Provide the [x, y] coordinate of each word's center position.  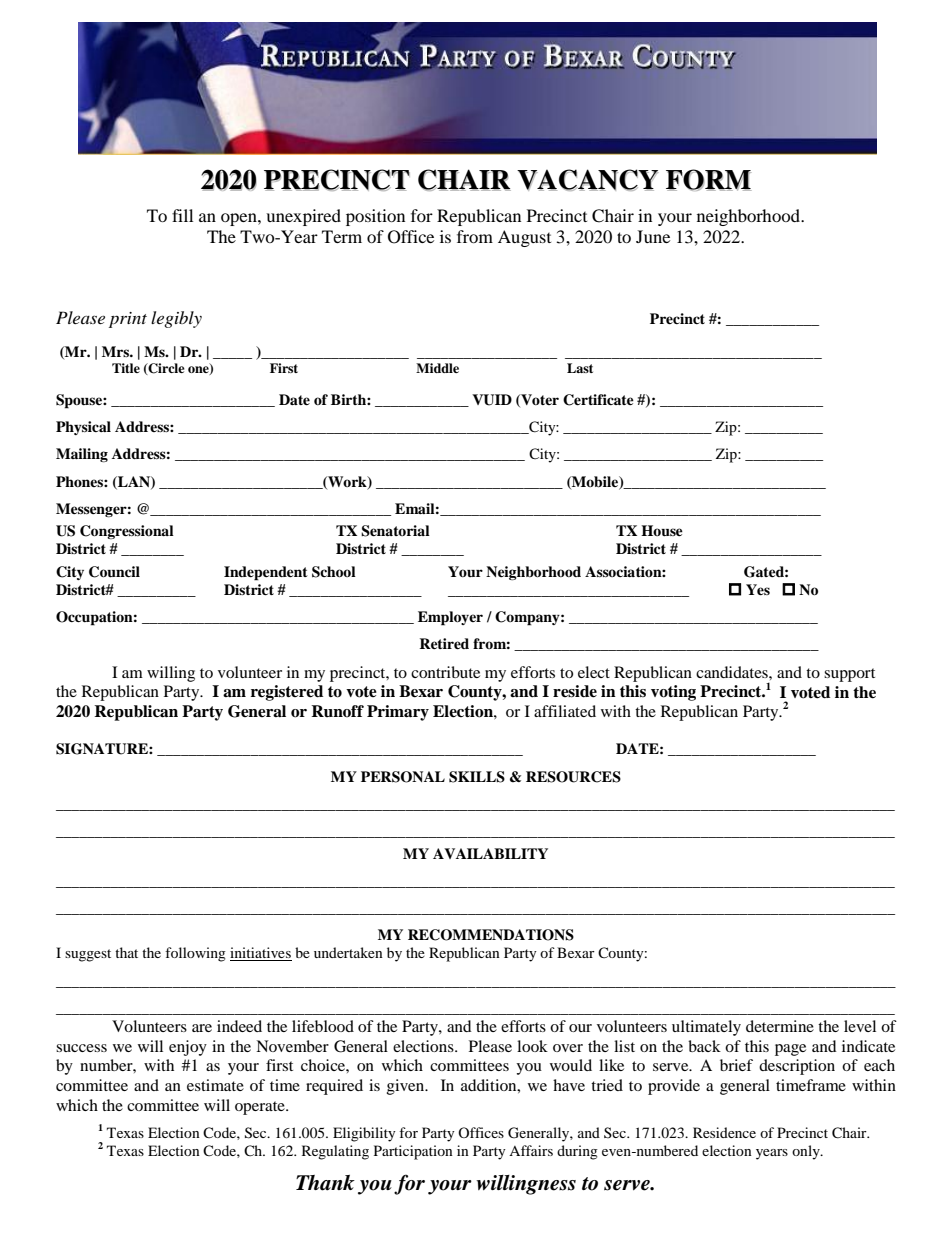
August [524, 238]
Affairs [531, 1150]
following [195, 954]
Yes [758, 589]
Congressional [127, 532]
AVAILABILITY [490, 853]
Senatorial [395, 531]
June [653, 236]
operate [261, 1108]
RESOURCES [573, 777]
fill [182, 215]
